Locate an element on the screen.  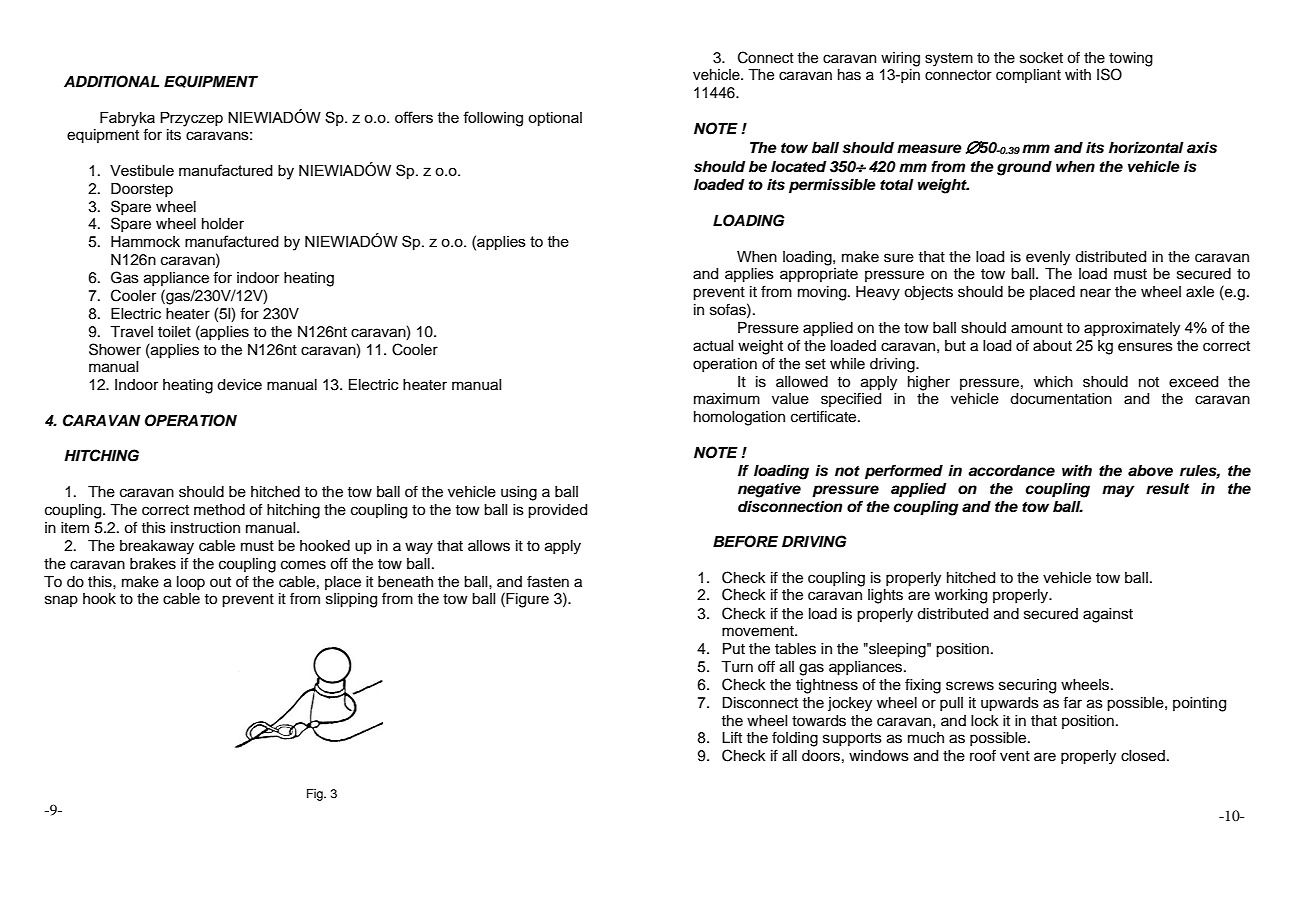
snap is located at coordinates (61, 601).
